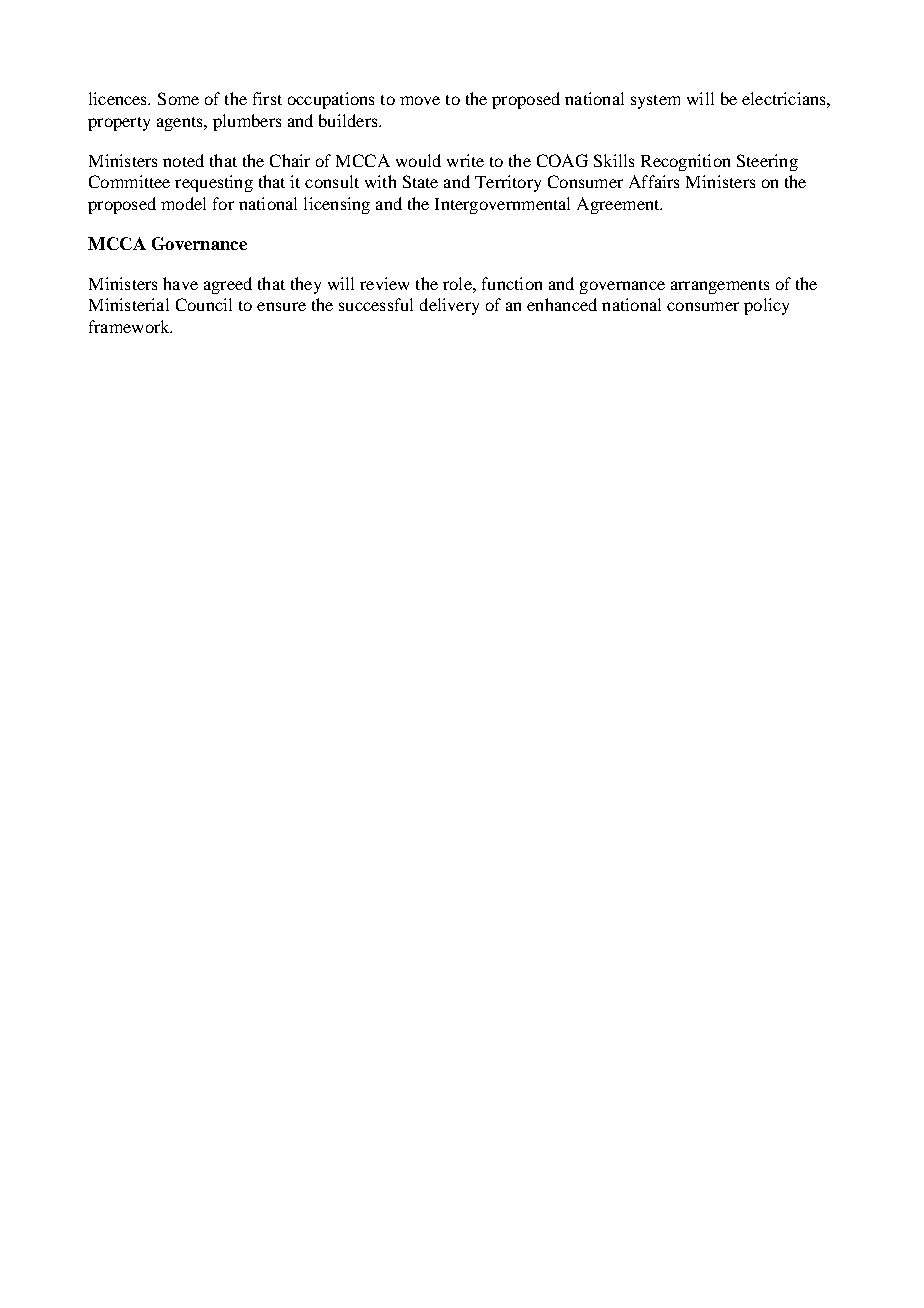  I want to click on model, so click(183, 203).
